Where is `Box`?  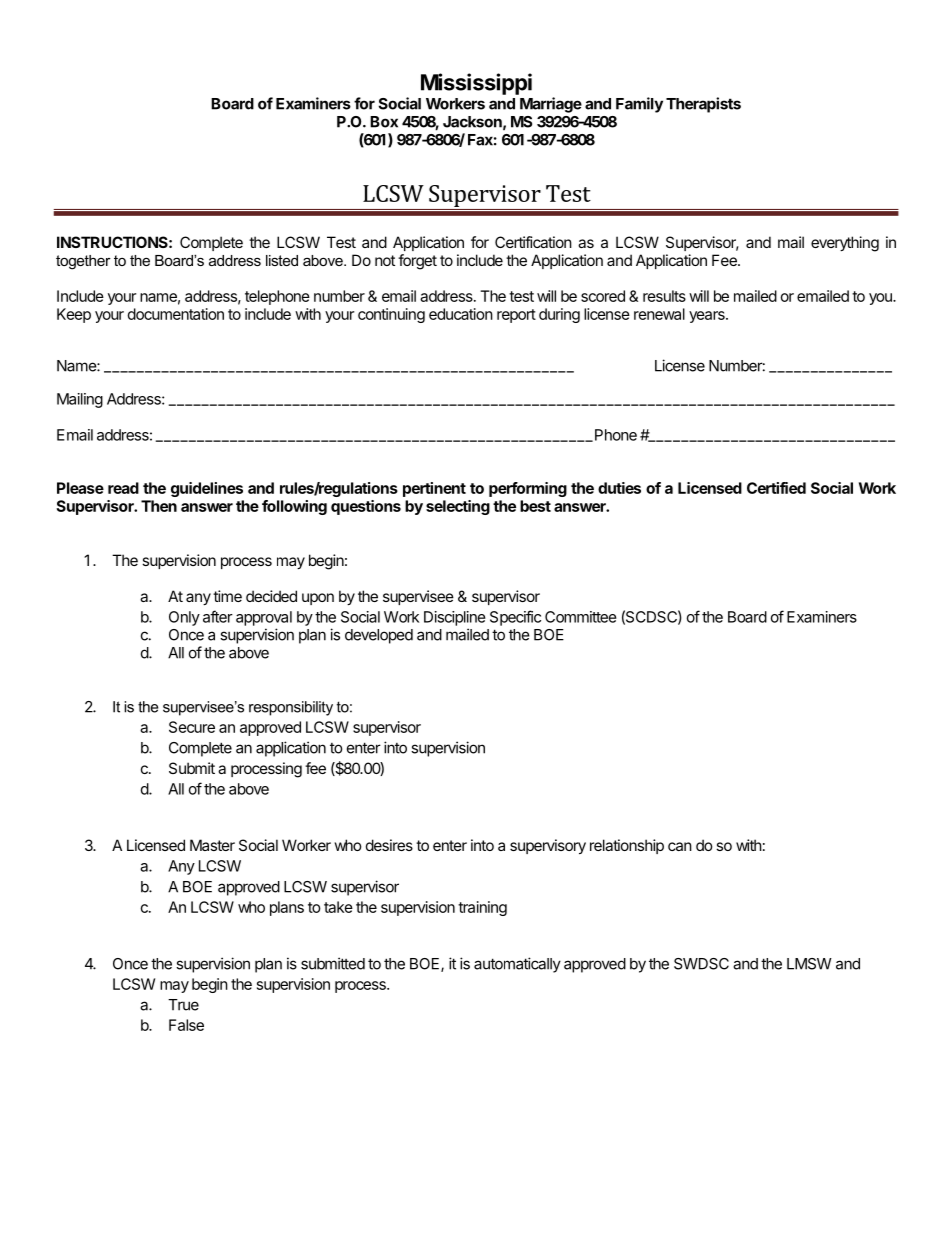
Box is located at coordinates (384, 122).
